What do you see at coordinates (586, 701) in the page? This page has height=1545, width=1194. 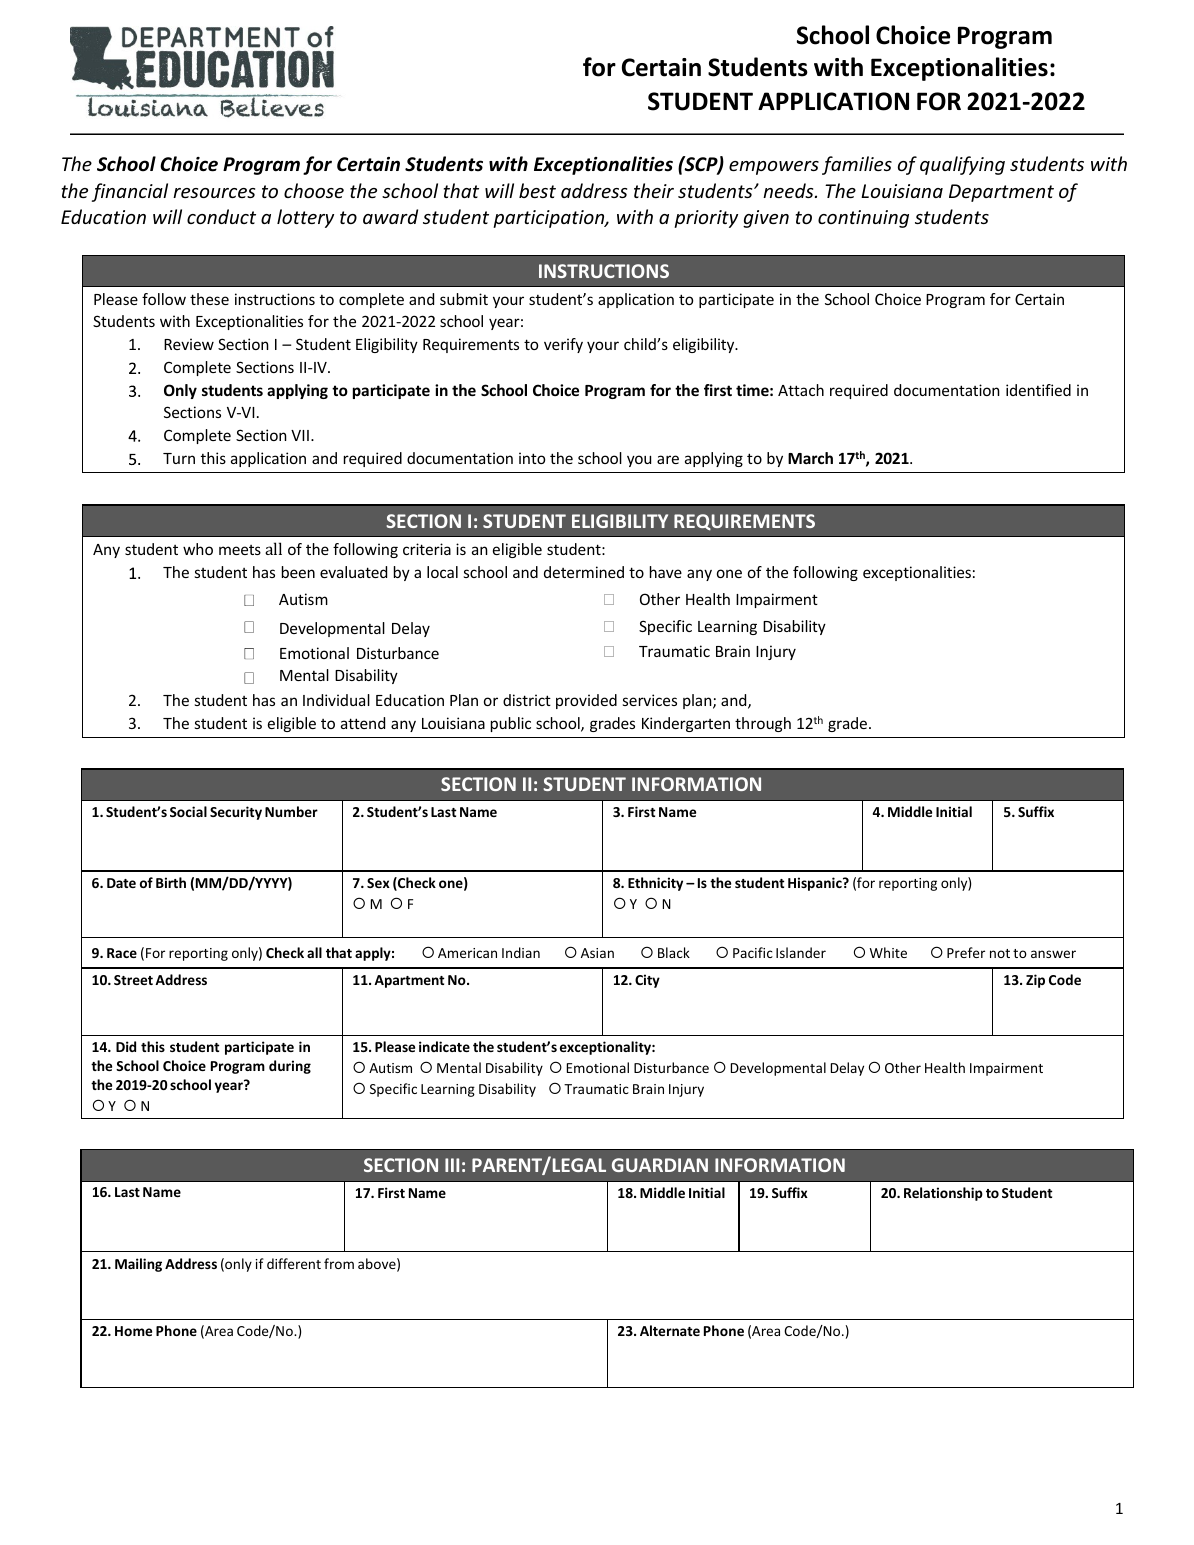 I see `provided` at bounding box center [586, 701].
